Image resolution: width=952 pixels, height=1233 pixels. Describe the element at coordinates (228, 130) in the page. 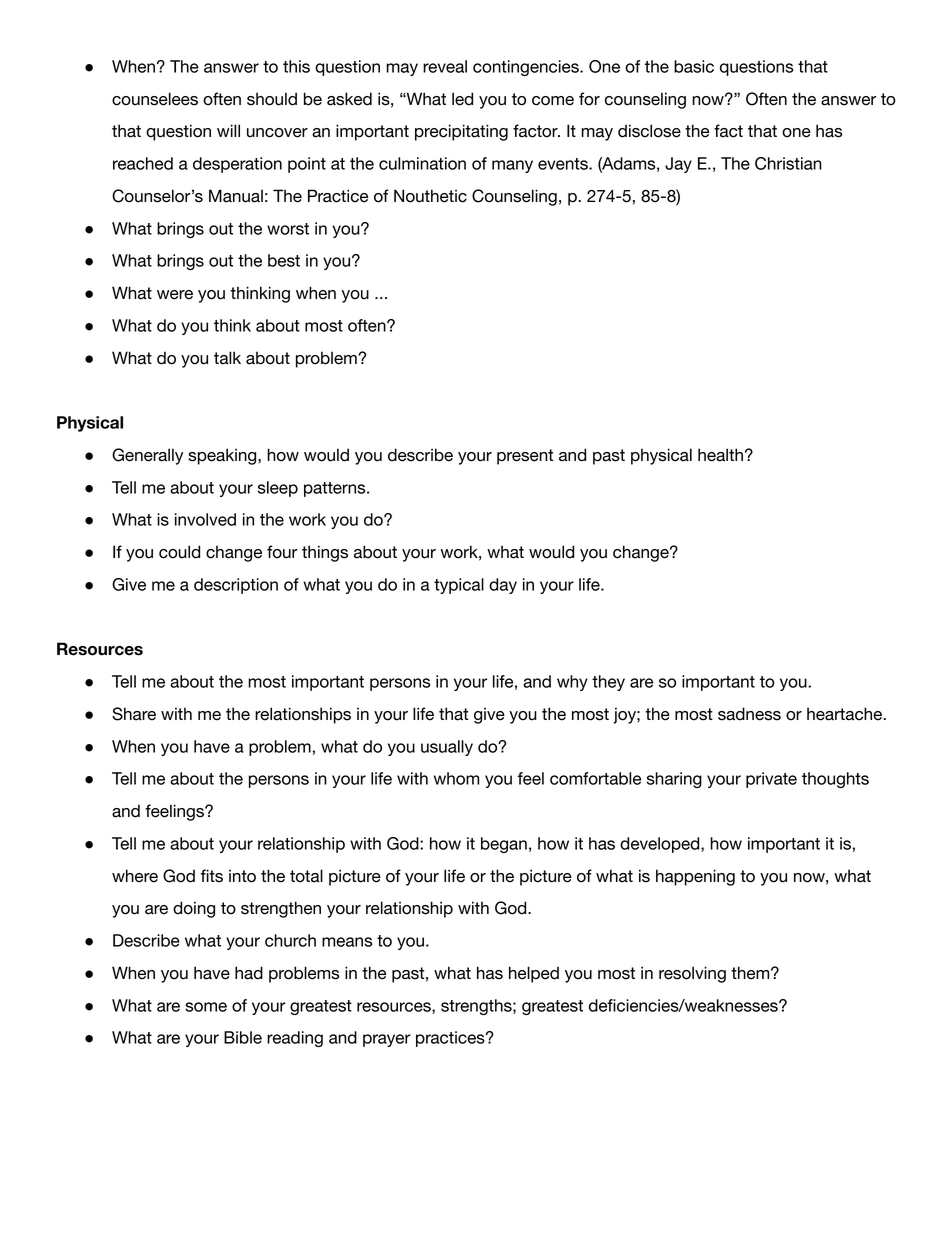

I see `will` at that location.
